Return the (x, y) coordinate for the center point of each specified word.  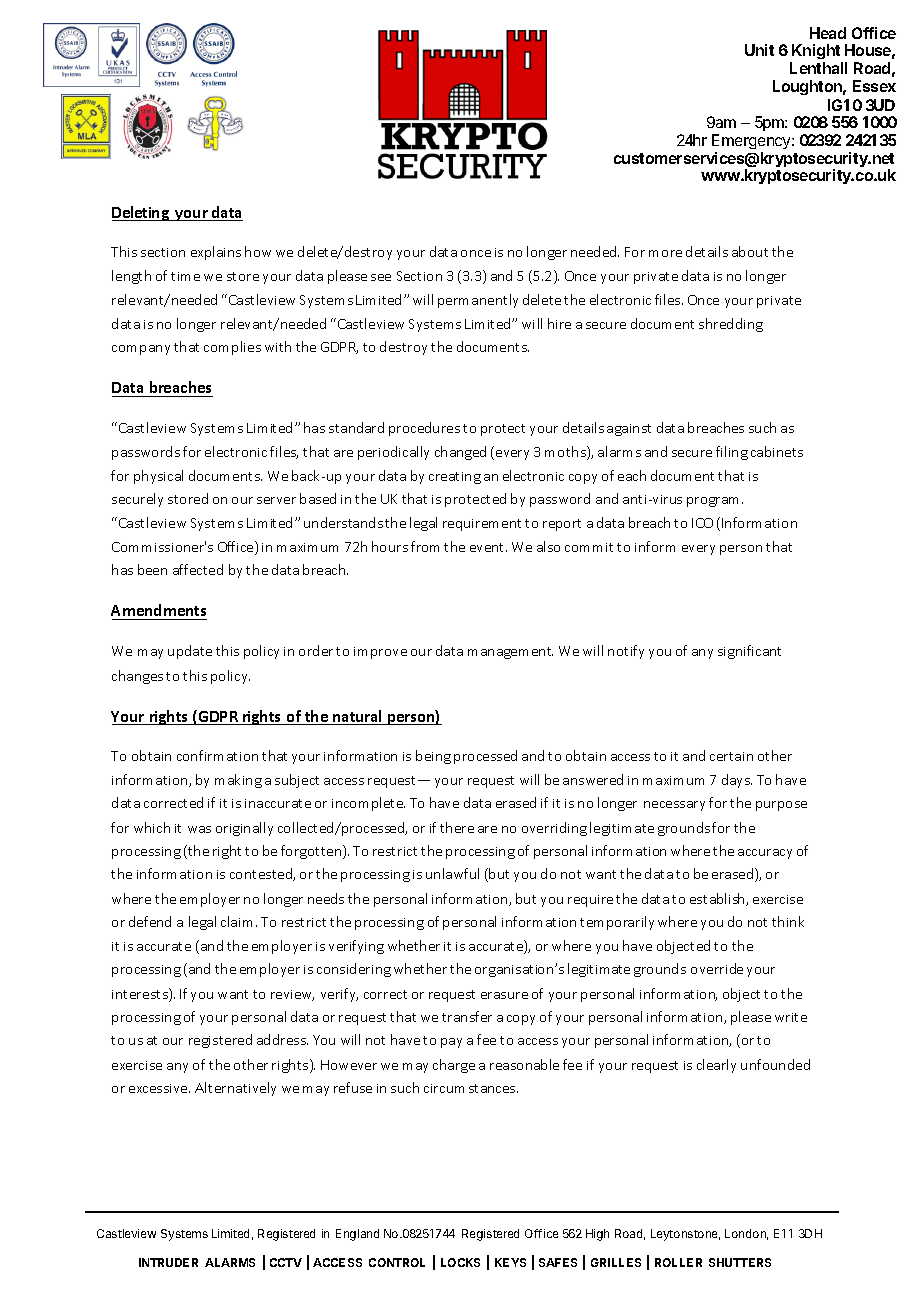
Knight (817, 53)
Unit (759, 50)
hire (559, 323)
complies (232, 348)
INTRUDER (168, 1262)
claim (236, 921)
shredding (731, 325)
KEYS (510, 1262)
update (190, 652)
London (746, 1234)
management (510, 653)
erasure (504, 995)
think (788, 921)
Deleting (141, 213)
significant (749, 652)
